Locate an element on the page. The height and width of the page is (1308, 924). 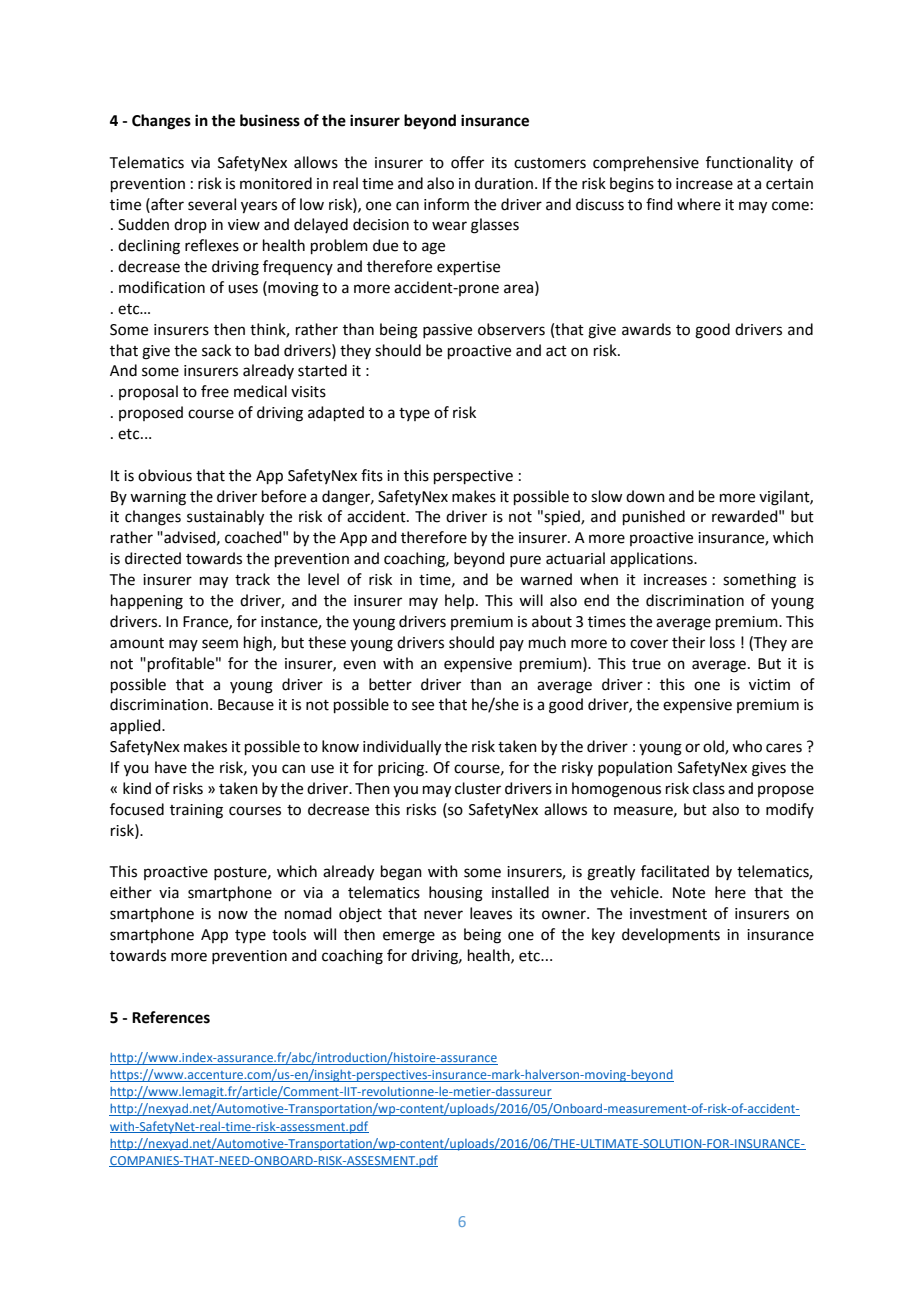
offer is located at coordinates (467, 162).
